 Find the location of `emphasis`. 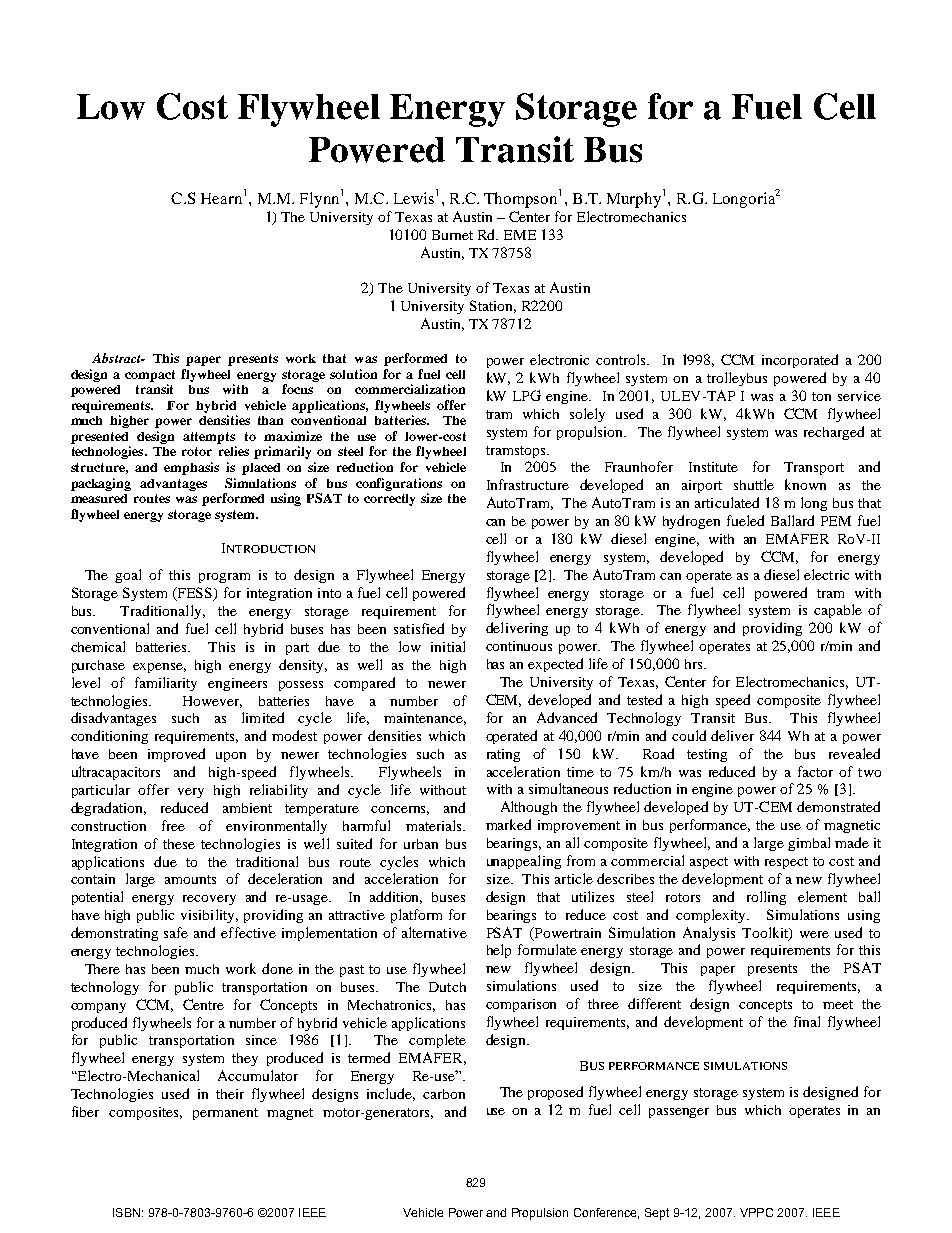

emphasis is located at coordinates (191, 468).
